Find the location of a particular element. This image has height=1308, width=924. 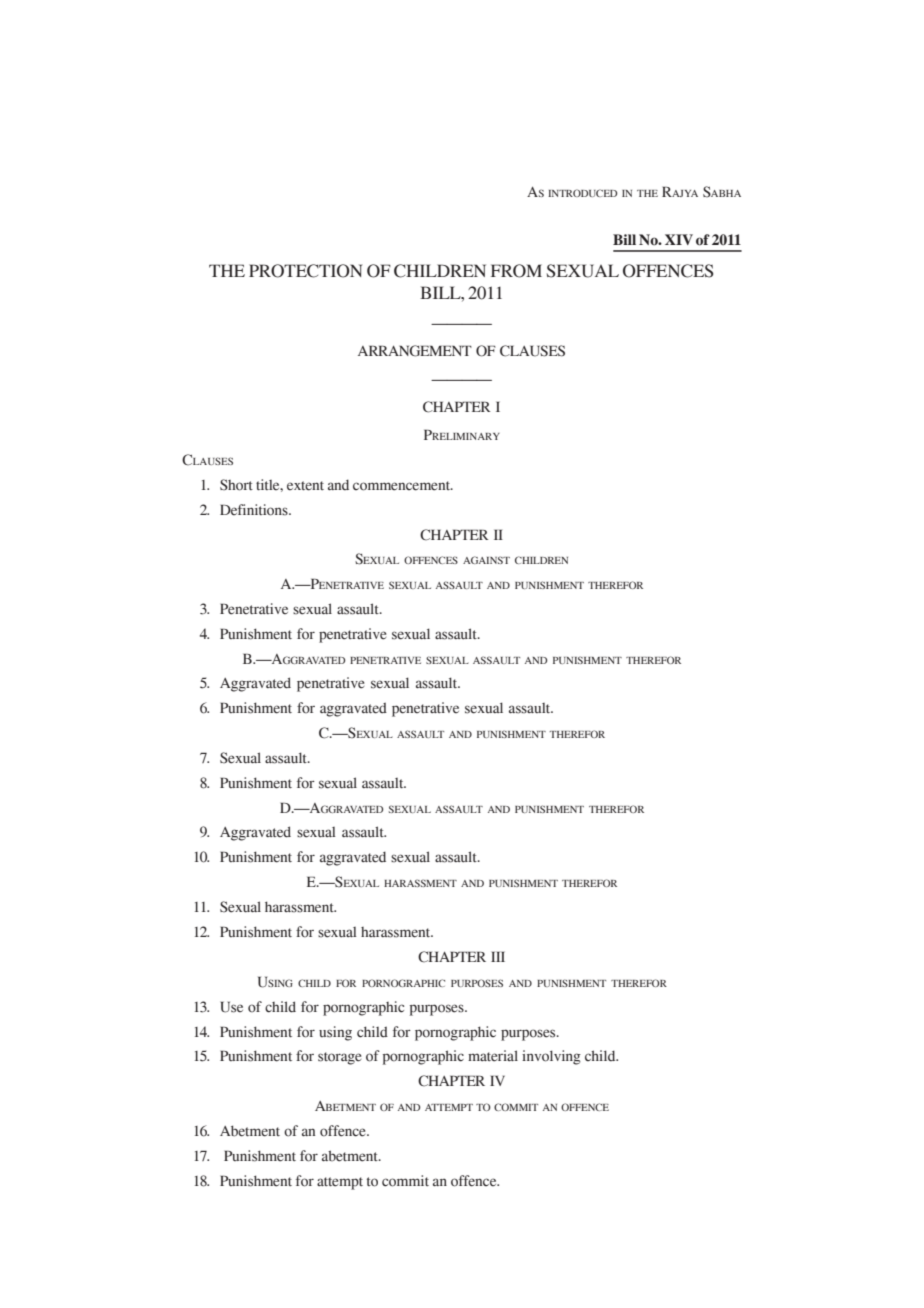

FROM is located at coordinates (516, 271).
